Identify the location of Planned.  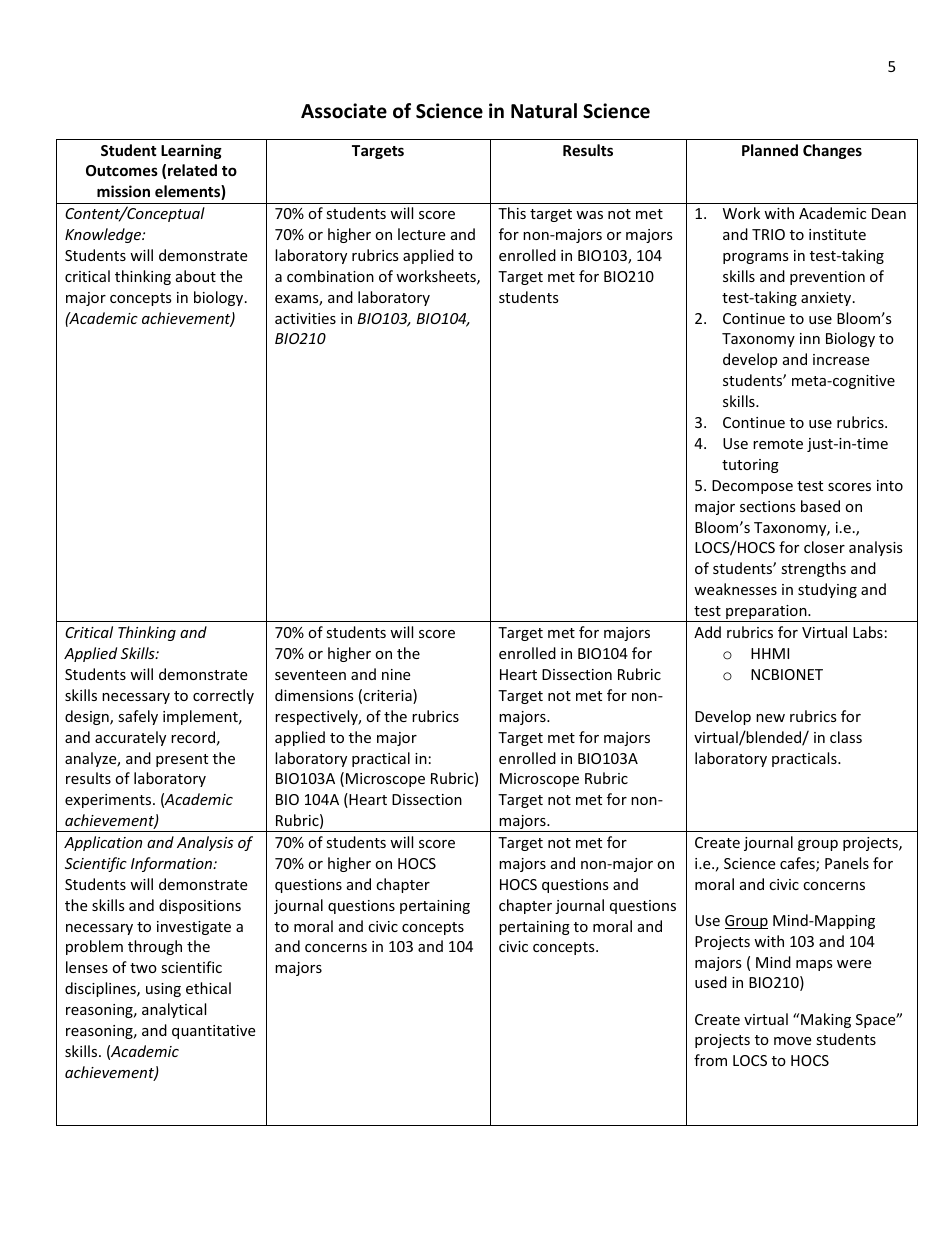
(770, 150).
